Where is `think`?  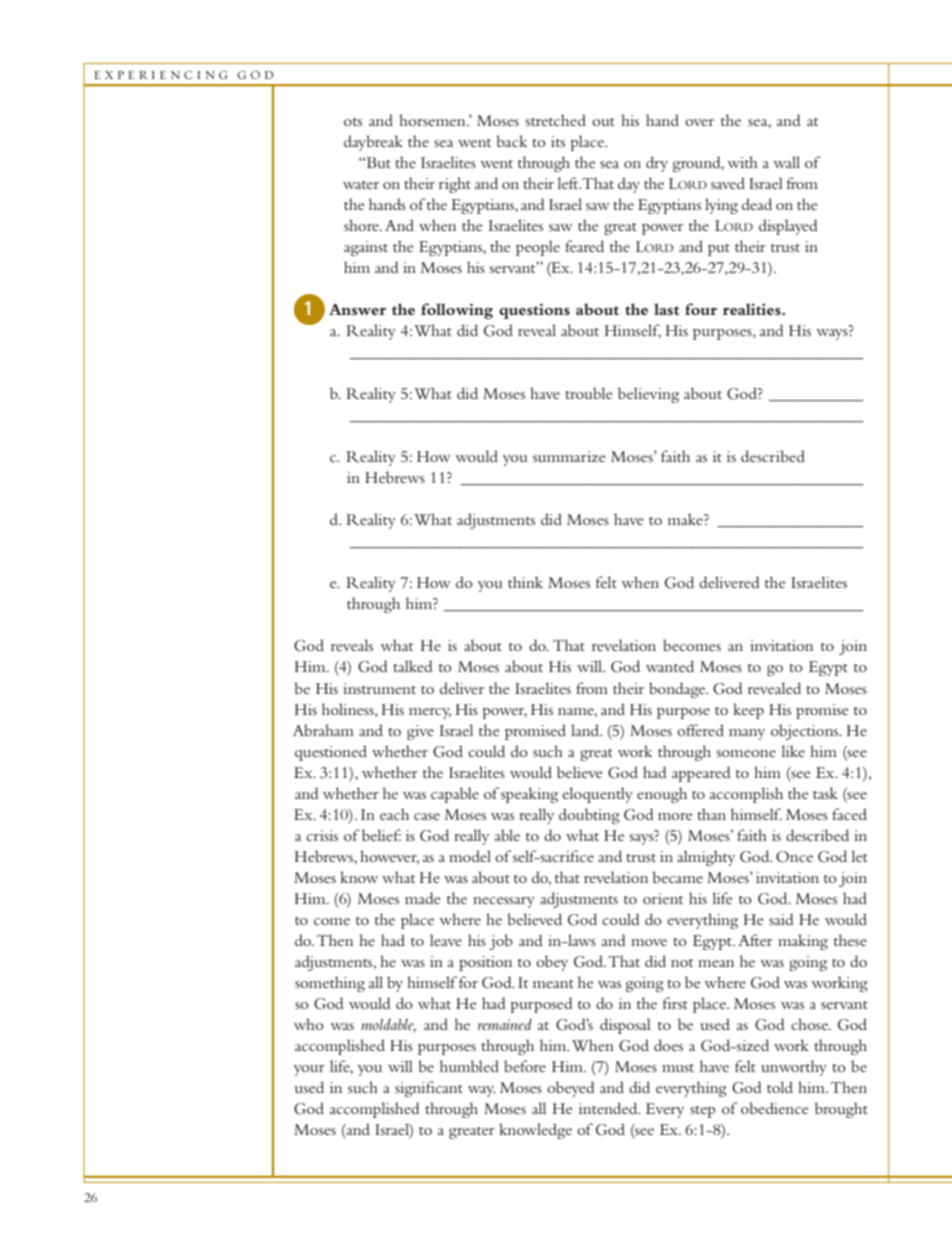 think is located at coordinates (525, 582).
